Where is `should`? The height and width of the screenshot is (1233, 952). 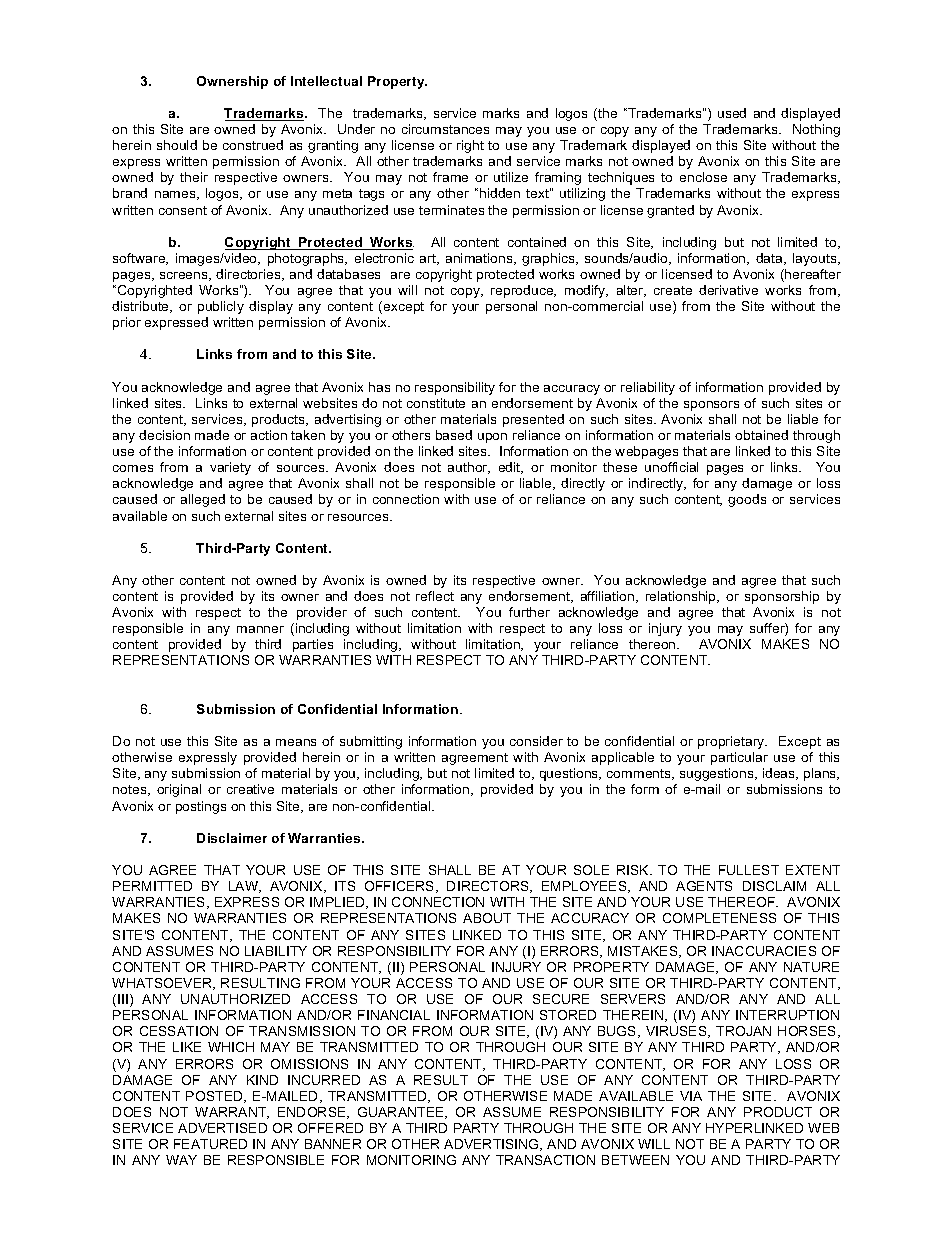 should is located at coordinates (177, 145).
